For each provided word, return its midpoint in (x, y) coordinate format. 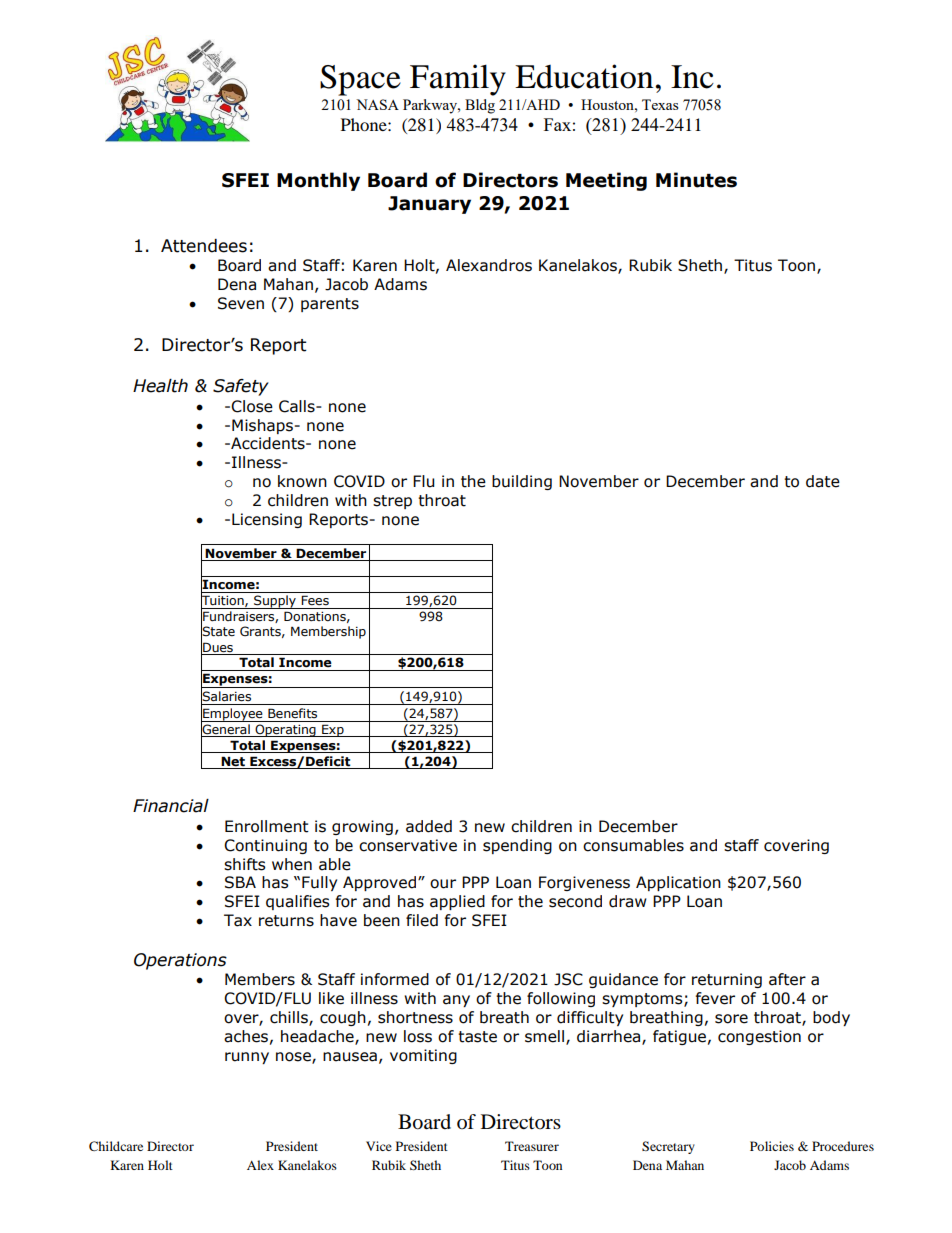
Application (678, 883)
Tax (238, 920)
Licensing (267, 520)
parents (330, 305)
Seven (241, 303)
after (787, 979)
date (823, 481)
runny (247, 1058)
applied (457, 902)
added (429, 826)
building (522, 482)
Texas (660, 104)
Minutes (696, 180)
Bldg (480, 106)
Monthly (318, 181)
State (218, 632)
